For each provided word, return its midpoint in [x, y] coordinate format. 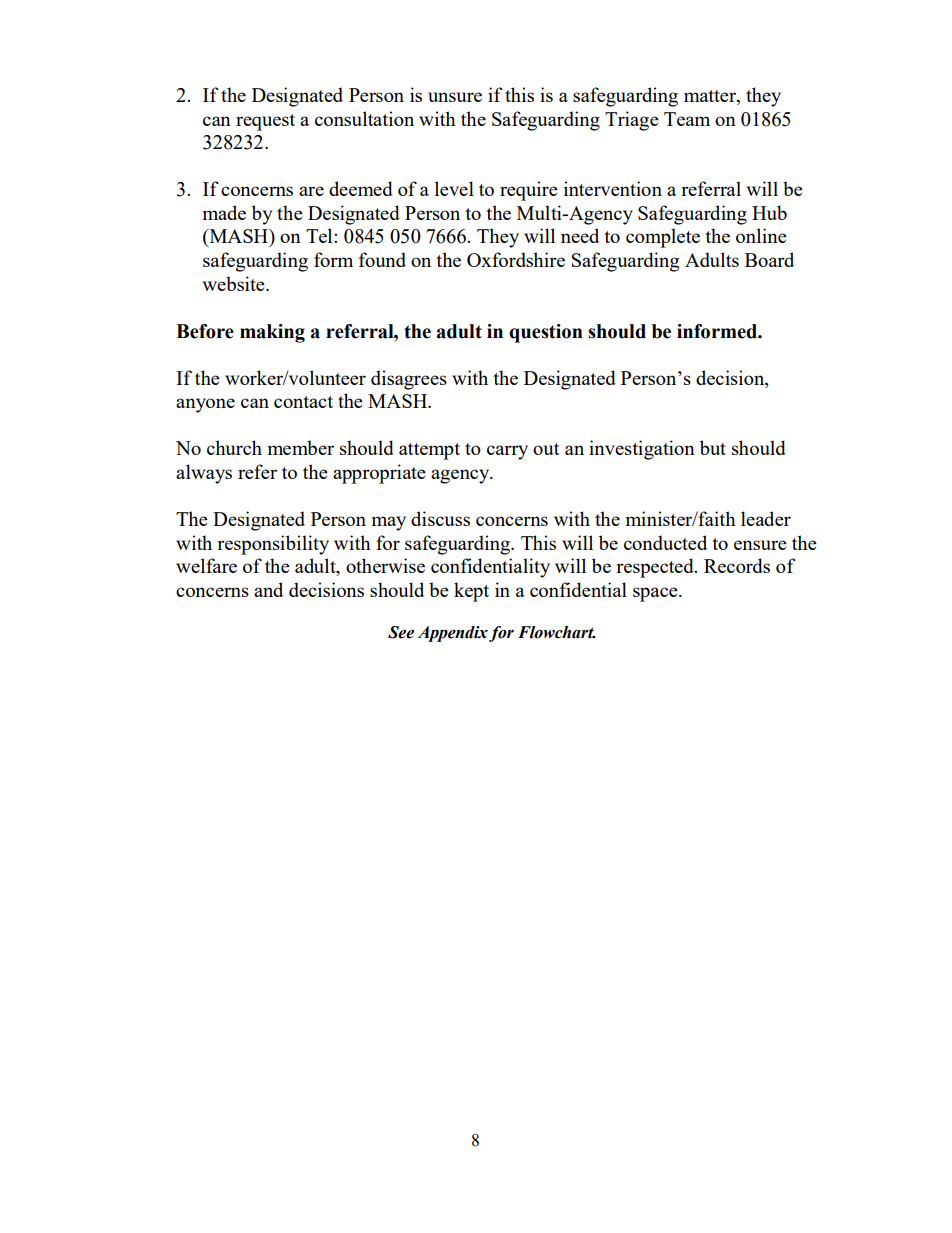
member [301, 447]
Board [769, 259]
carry [507, 452]
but [713, 447]
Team [687, 119]
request [265, 122]
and [268, 589]
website [235, 283]
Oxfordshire [516, 259]
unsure [455, 97]
